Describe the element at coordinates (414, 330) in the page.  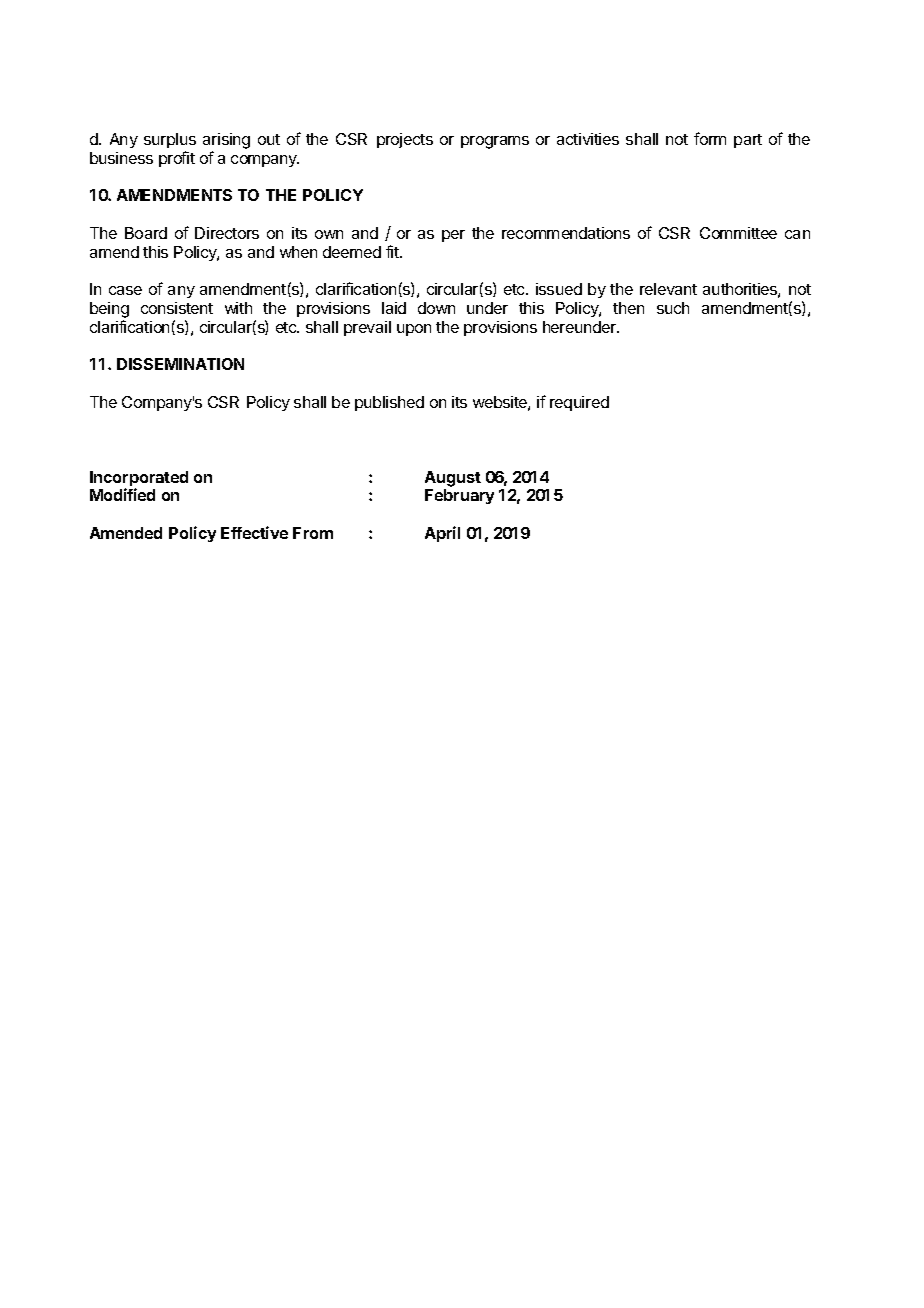
I see `upon` at that location.
